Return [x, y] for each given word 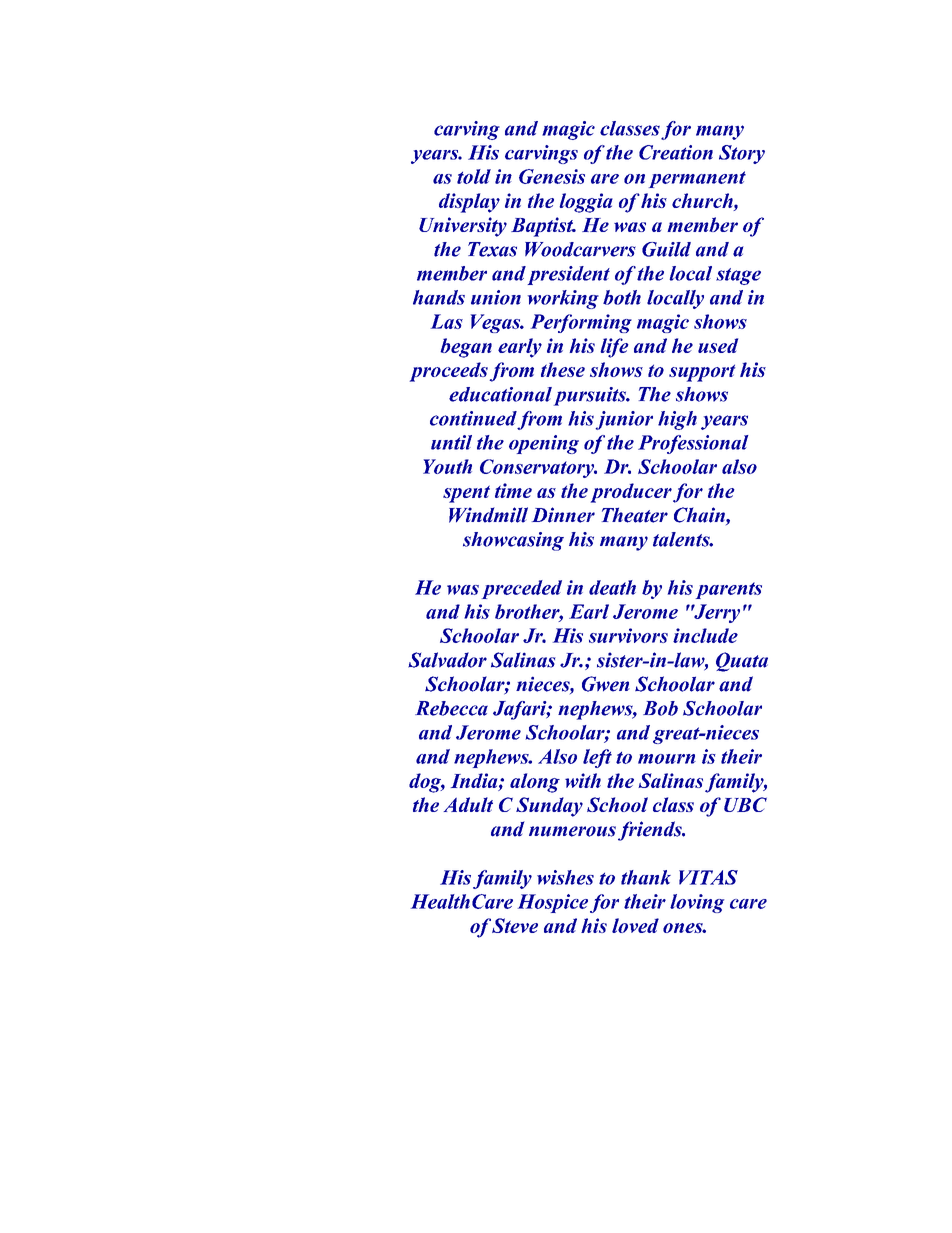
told [474, 176]
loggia [586, 203]
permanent [697, 179]
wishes [565, 877]
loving [697, 903]
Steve [515, 925]
